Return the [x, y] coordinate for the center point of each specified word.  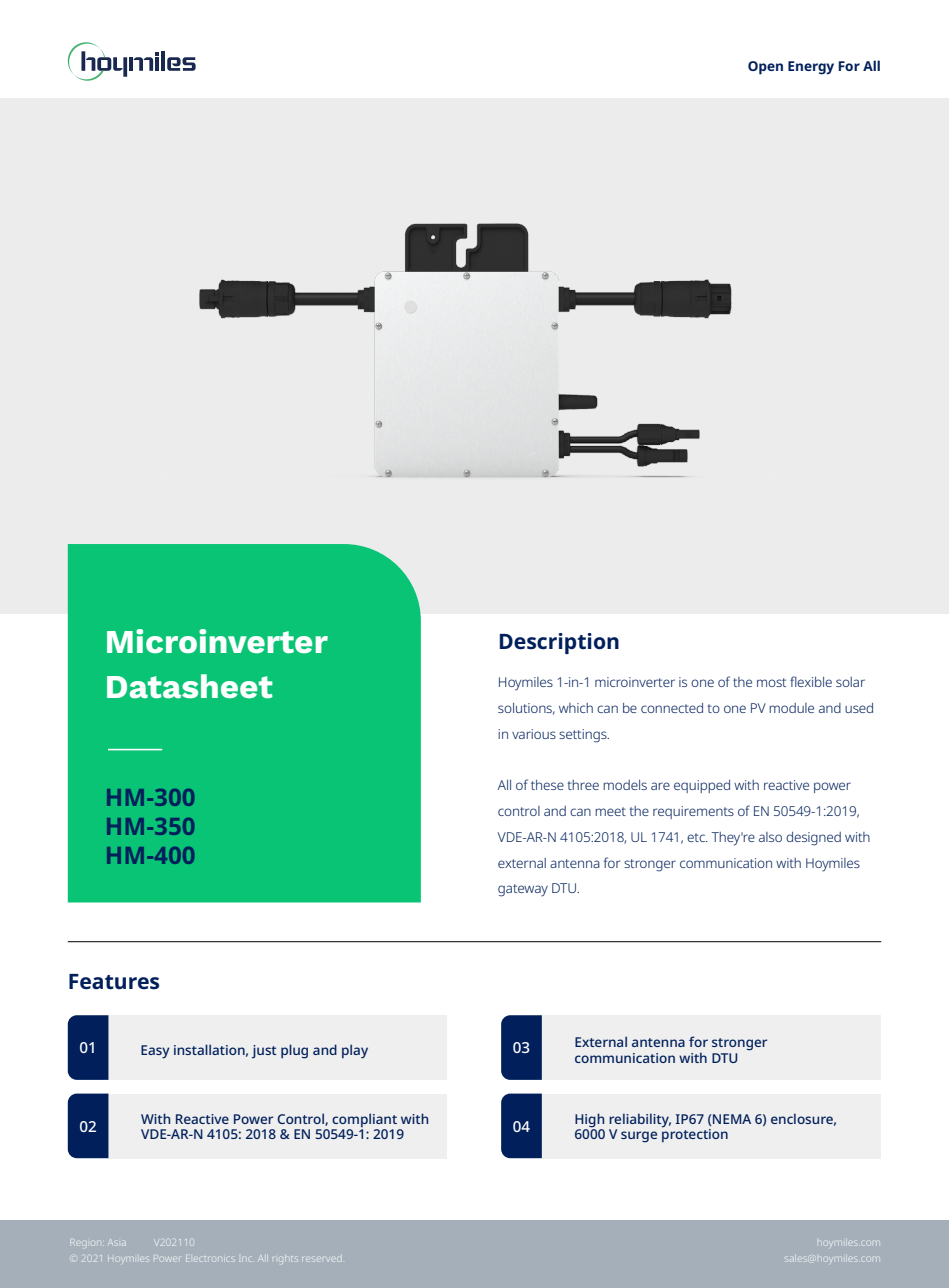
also [770, 837]
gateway [523, 890]
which [576, 708]
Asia [116, 1242]
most [771, 682]
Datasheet [190, 686]
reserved [322, 1258]
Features [114, 982]
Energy [811, 68]
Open [765, 68]
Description [559, 643]
